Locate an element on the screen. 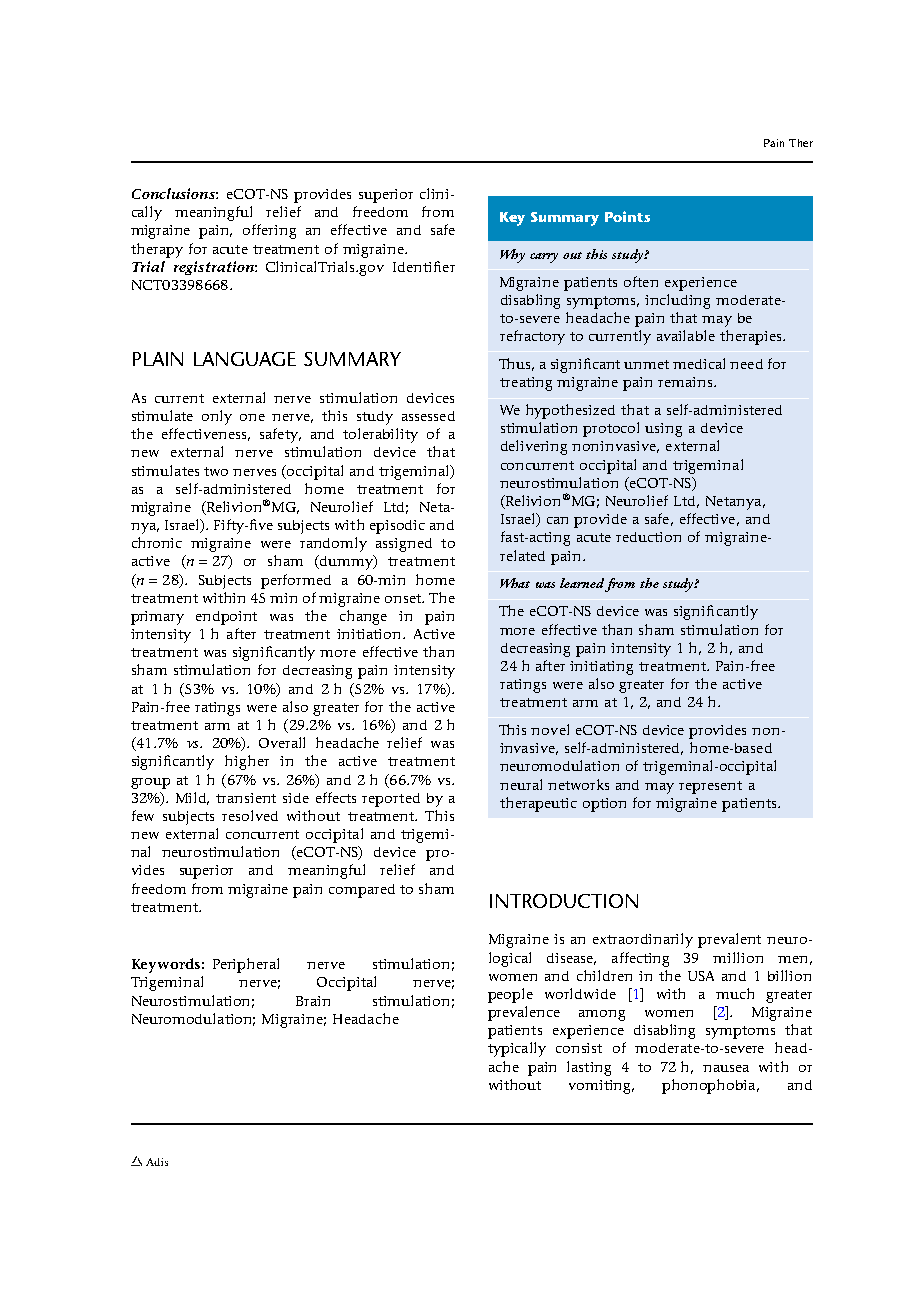 This screenshot has width=924, height=1308. using is located at coordinates (663, 430).
